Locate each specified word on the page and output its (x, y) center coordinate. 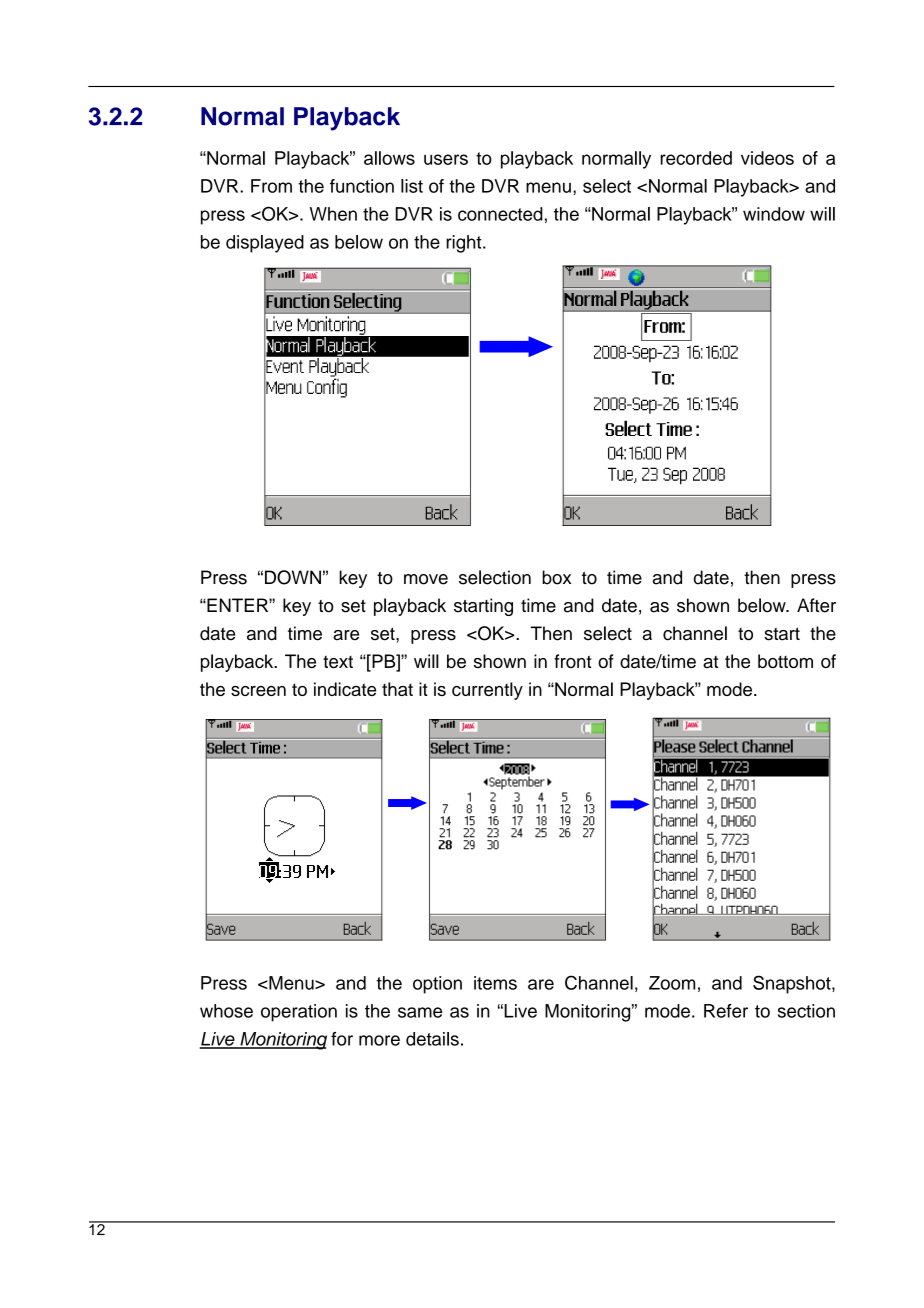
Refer (726, 1011)
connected (500, 214)
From (271, 186)
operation (299, 1013)
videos (767, 158)
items (495, 983)
